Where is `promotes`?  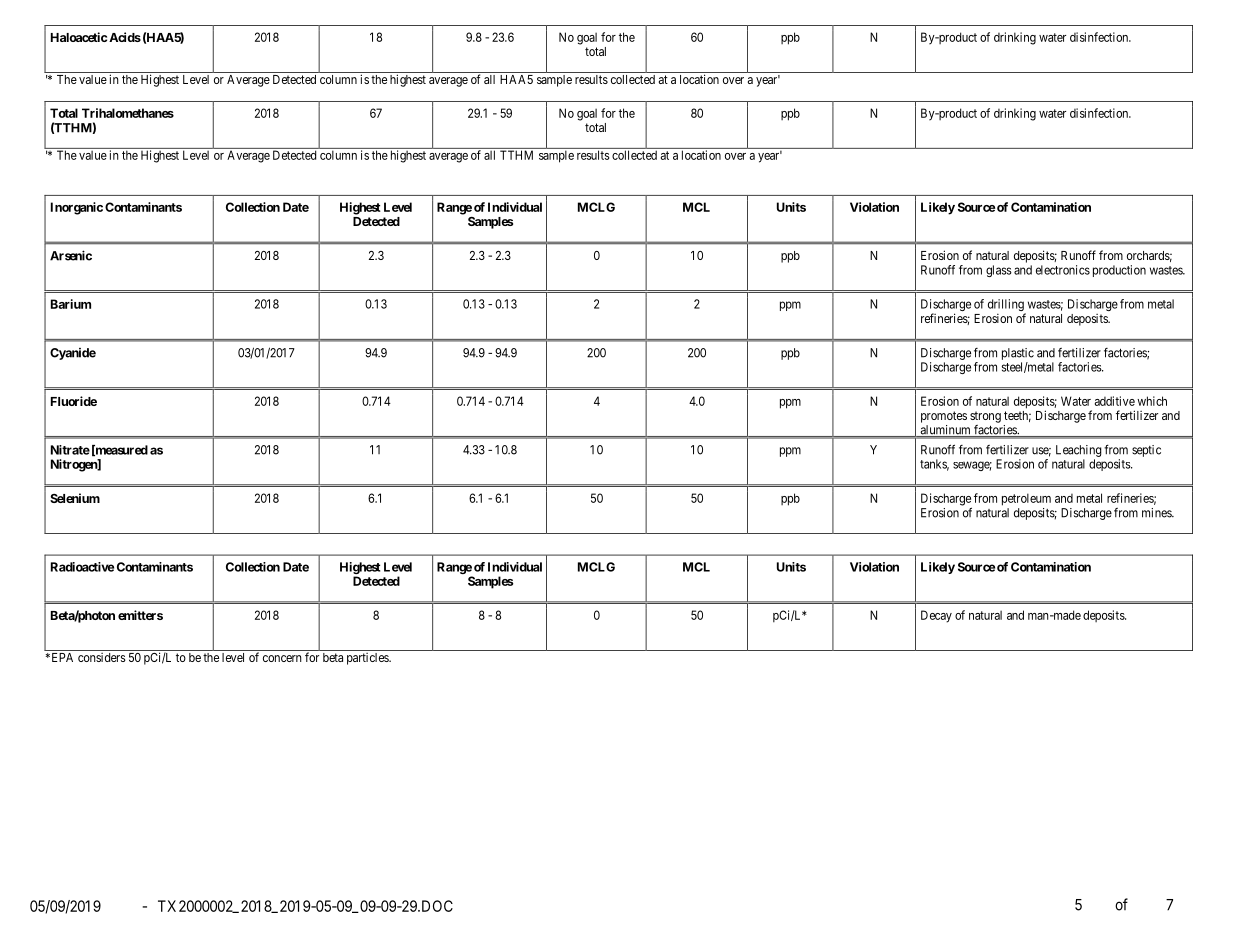 promotes is located at coordinates (944, 417).
